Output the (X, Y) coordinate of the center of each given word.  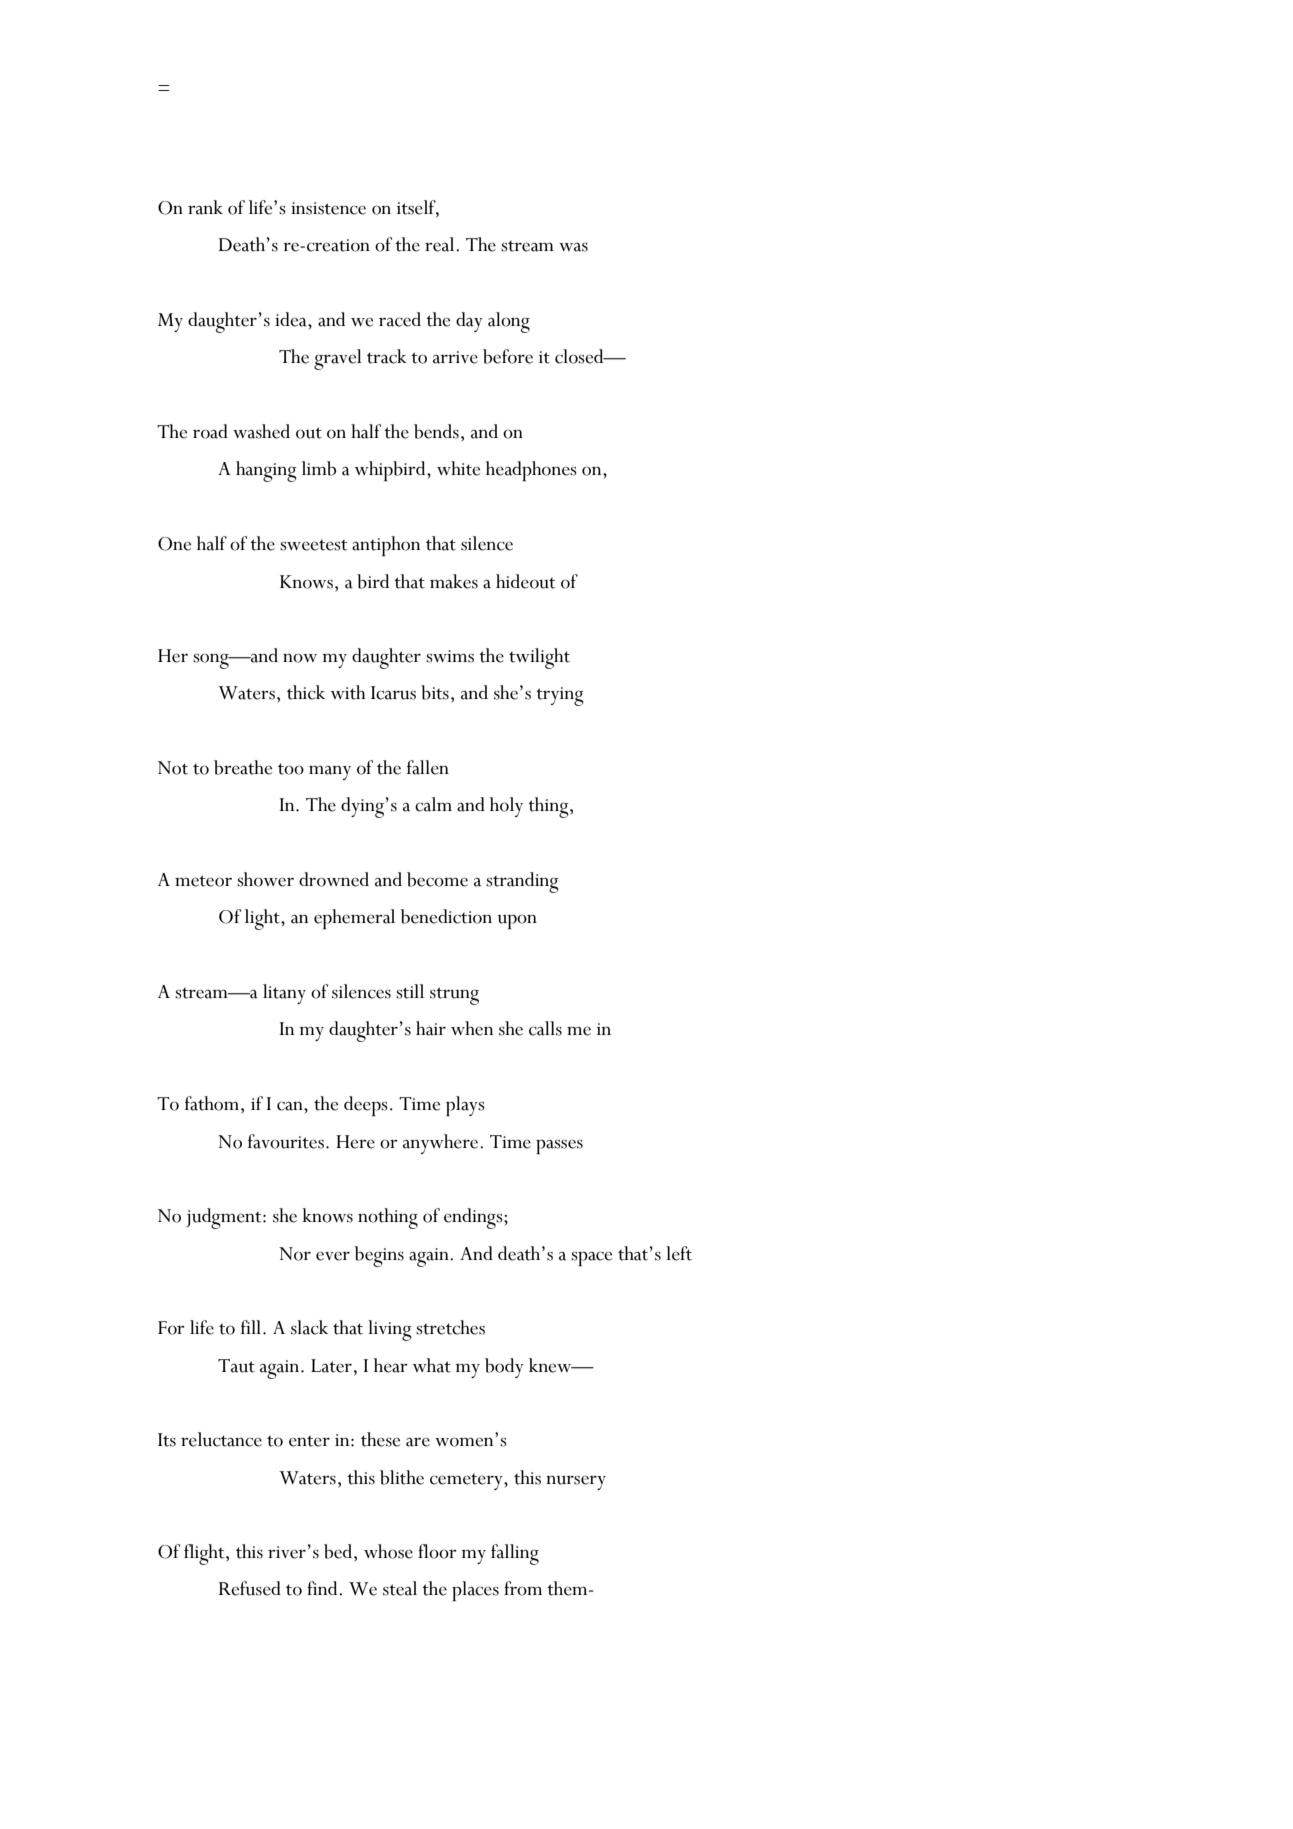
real (441, 244)
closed (580, 356)
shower (265, 879)
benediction (446, 916)
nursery (576, 1482)
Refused (250, 1588)
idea (292, 319)
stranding (522, 882)
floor (437, 1551)
